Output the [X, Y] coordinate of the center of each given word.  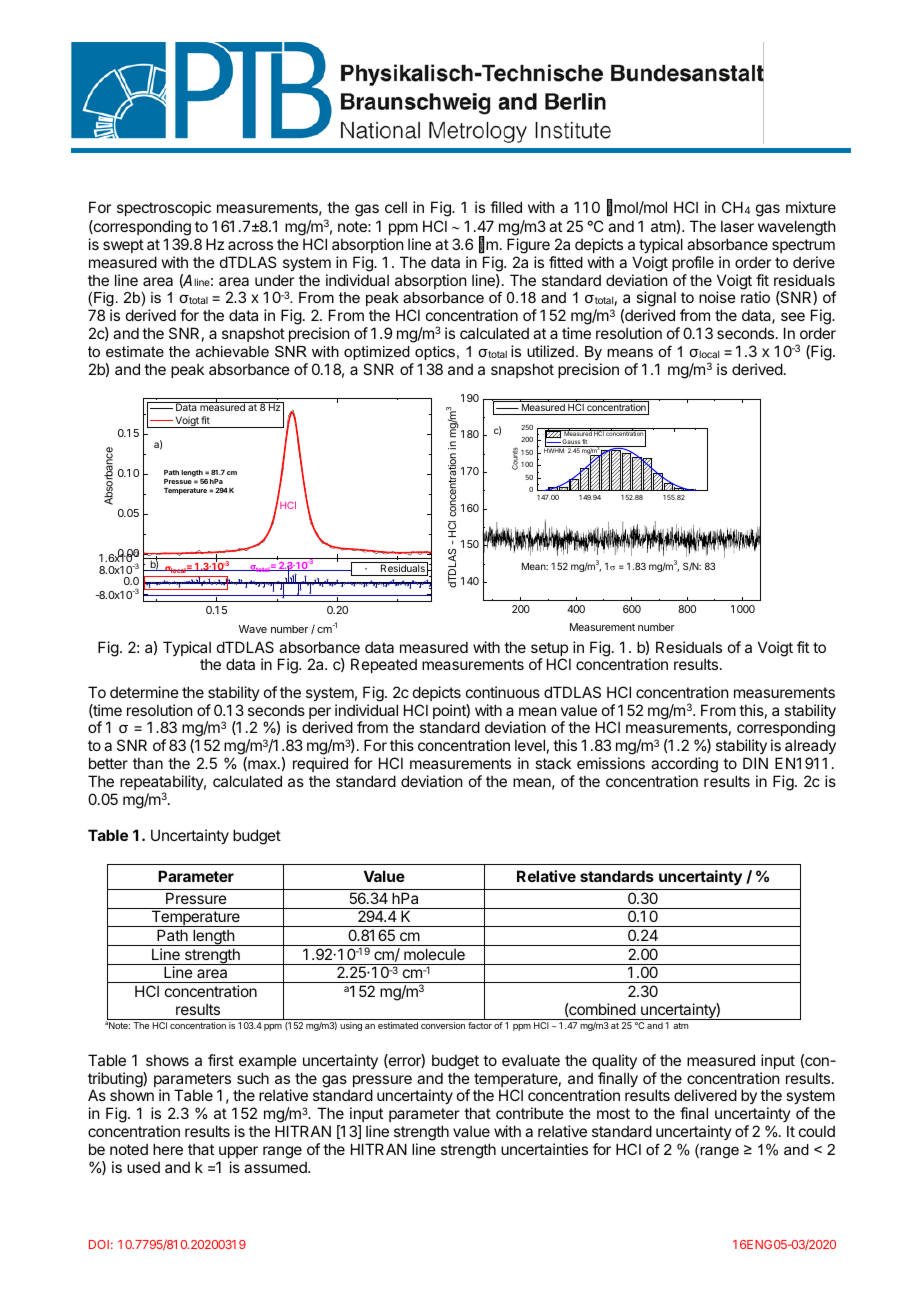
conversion [443, 1025]
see [793, 316]
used [143, 1167]
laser [737, 226]
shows [167, 1060]
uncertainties [544, 1149]
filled [506, 207]
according [684, 766]
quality [614, 1061]
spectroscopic [164, 208]
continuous [503, 692]
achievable [232, 351]
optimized [377, 353]
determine [144, 692]
